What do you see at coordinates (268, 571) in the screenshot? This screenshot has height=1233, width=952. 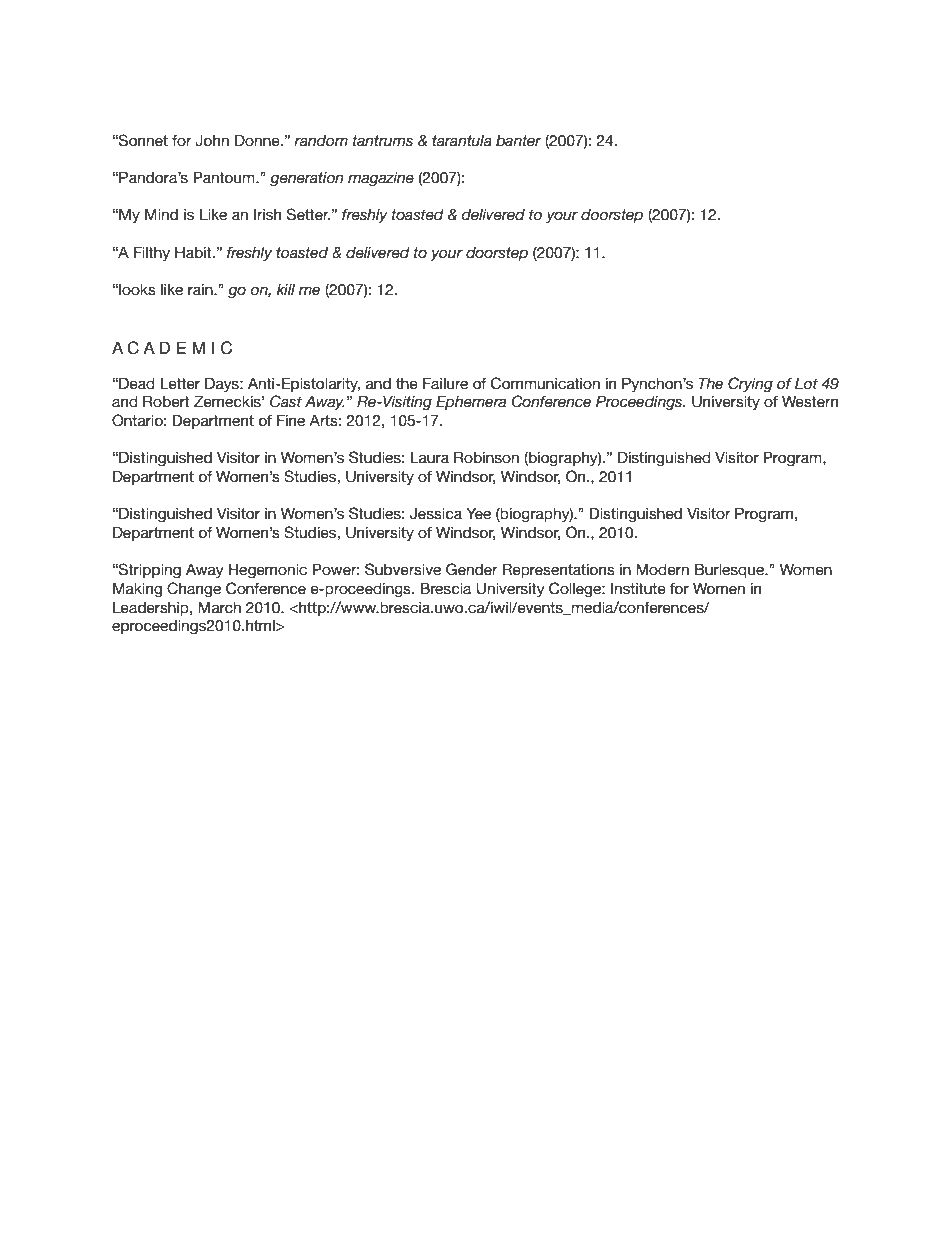 I see `Hegemonic` at bounding box center [268, 571].
